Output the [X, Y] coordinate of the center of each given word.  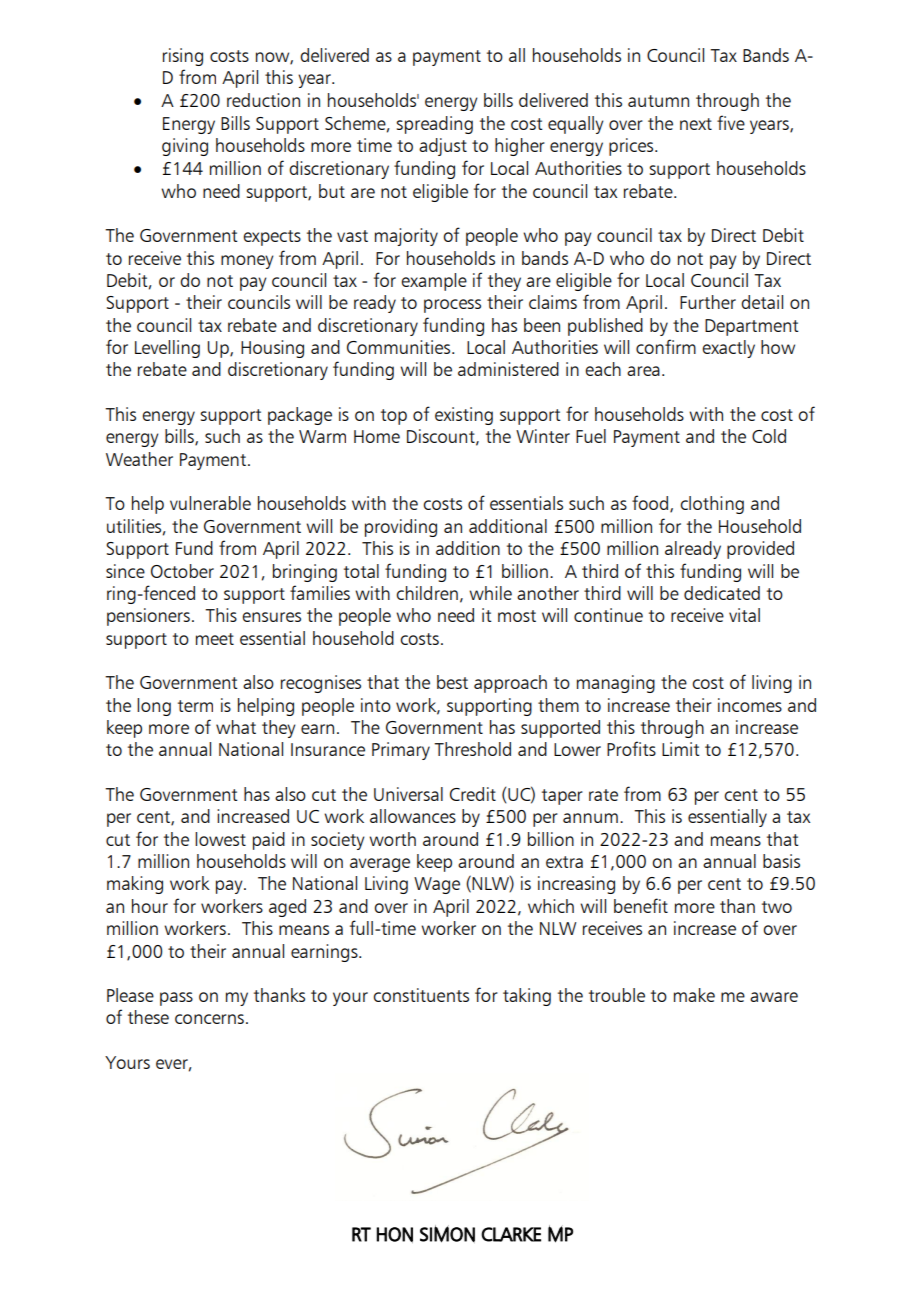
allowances [413, 816]
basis [781, 861]
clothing [712, 505]
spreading [434, 125]
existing [464, 416]
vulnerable [210, 503]
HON [395, 1235]
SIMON [447, 1234]
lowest [220, 839]
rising [183, 57]
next [696, 124]
